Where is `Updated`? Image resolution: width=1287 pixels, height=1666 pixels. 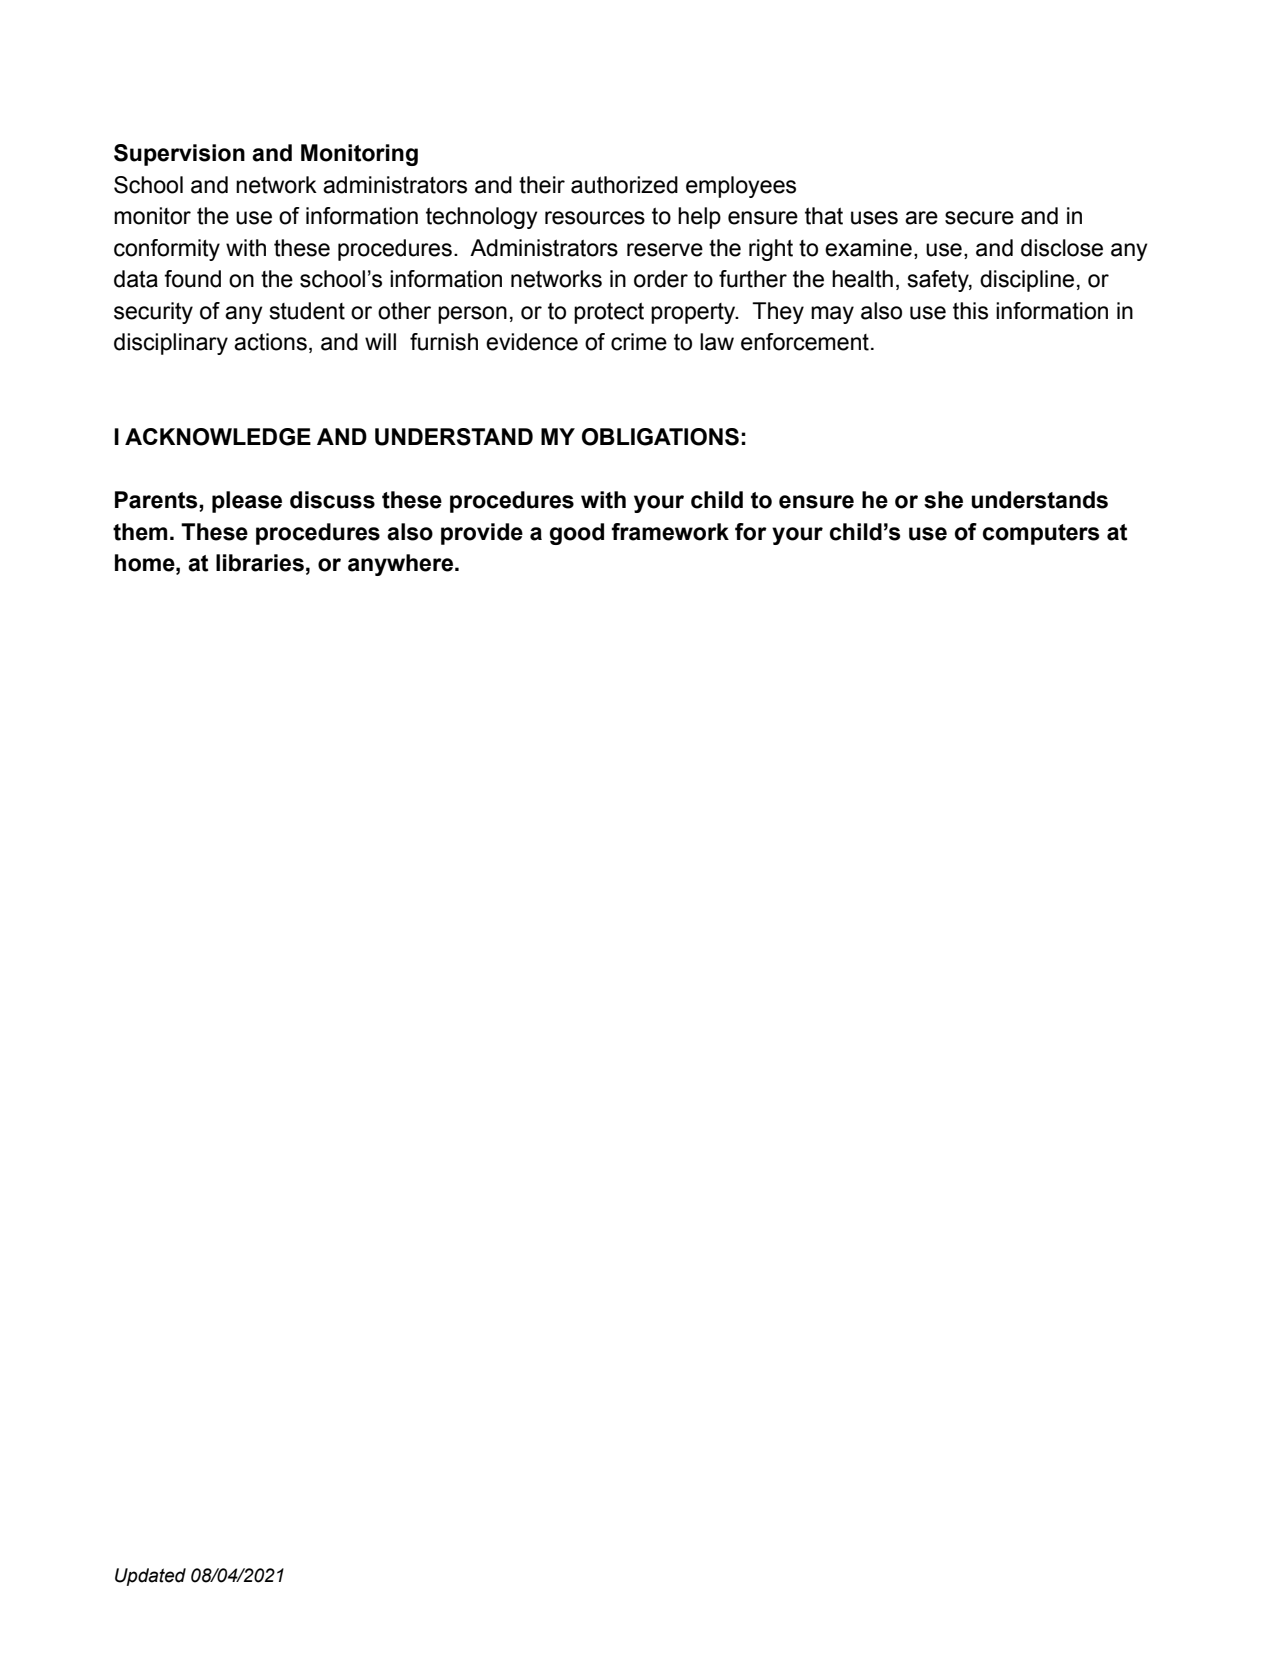 Updated is located at coordinates (150, 1577).
